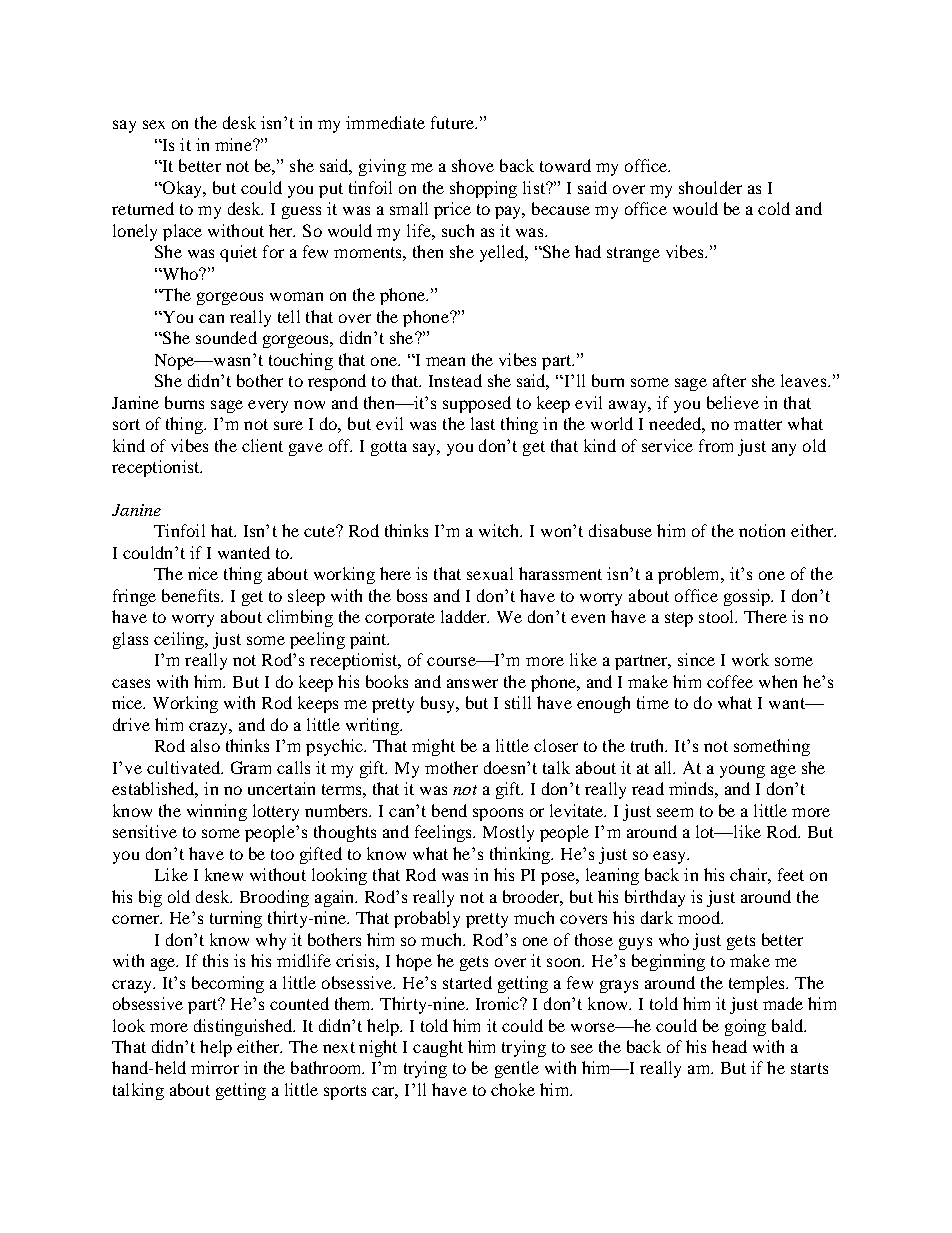 The image size is (952, 1233). Describe the element at coordinates (729, 1046) in the screenshot. I see `head` at that location.
